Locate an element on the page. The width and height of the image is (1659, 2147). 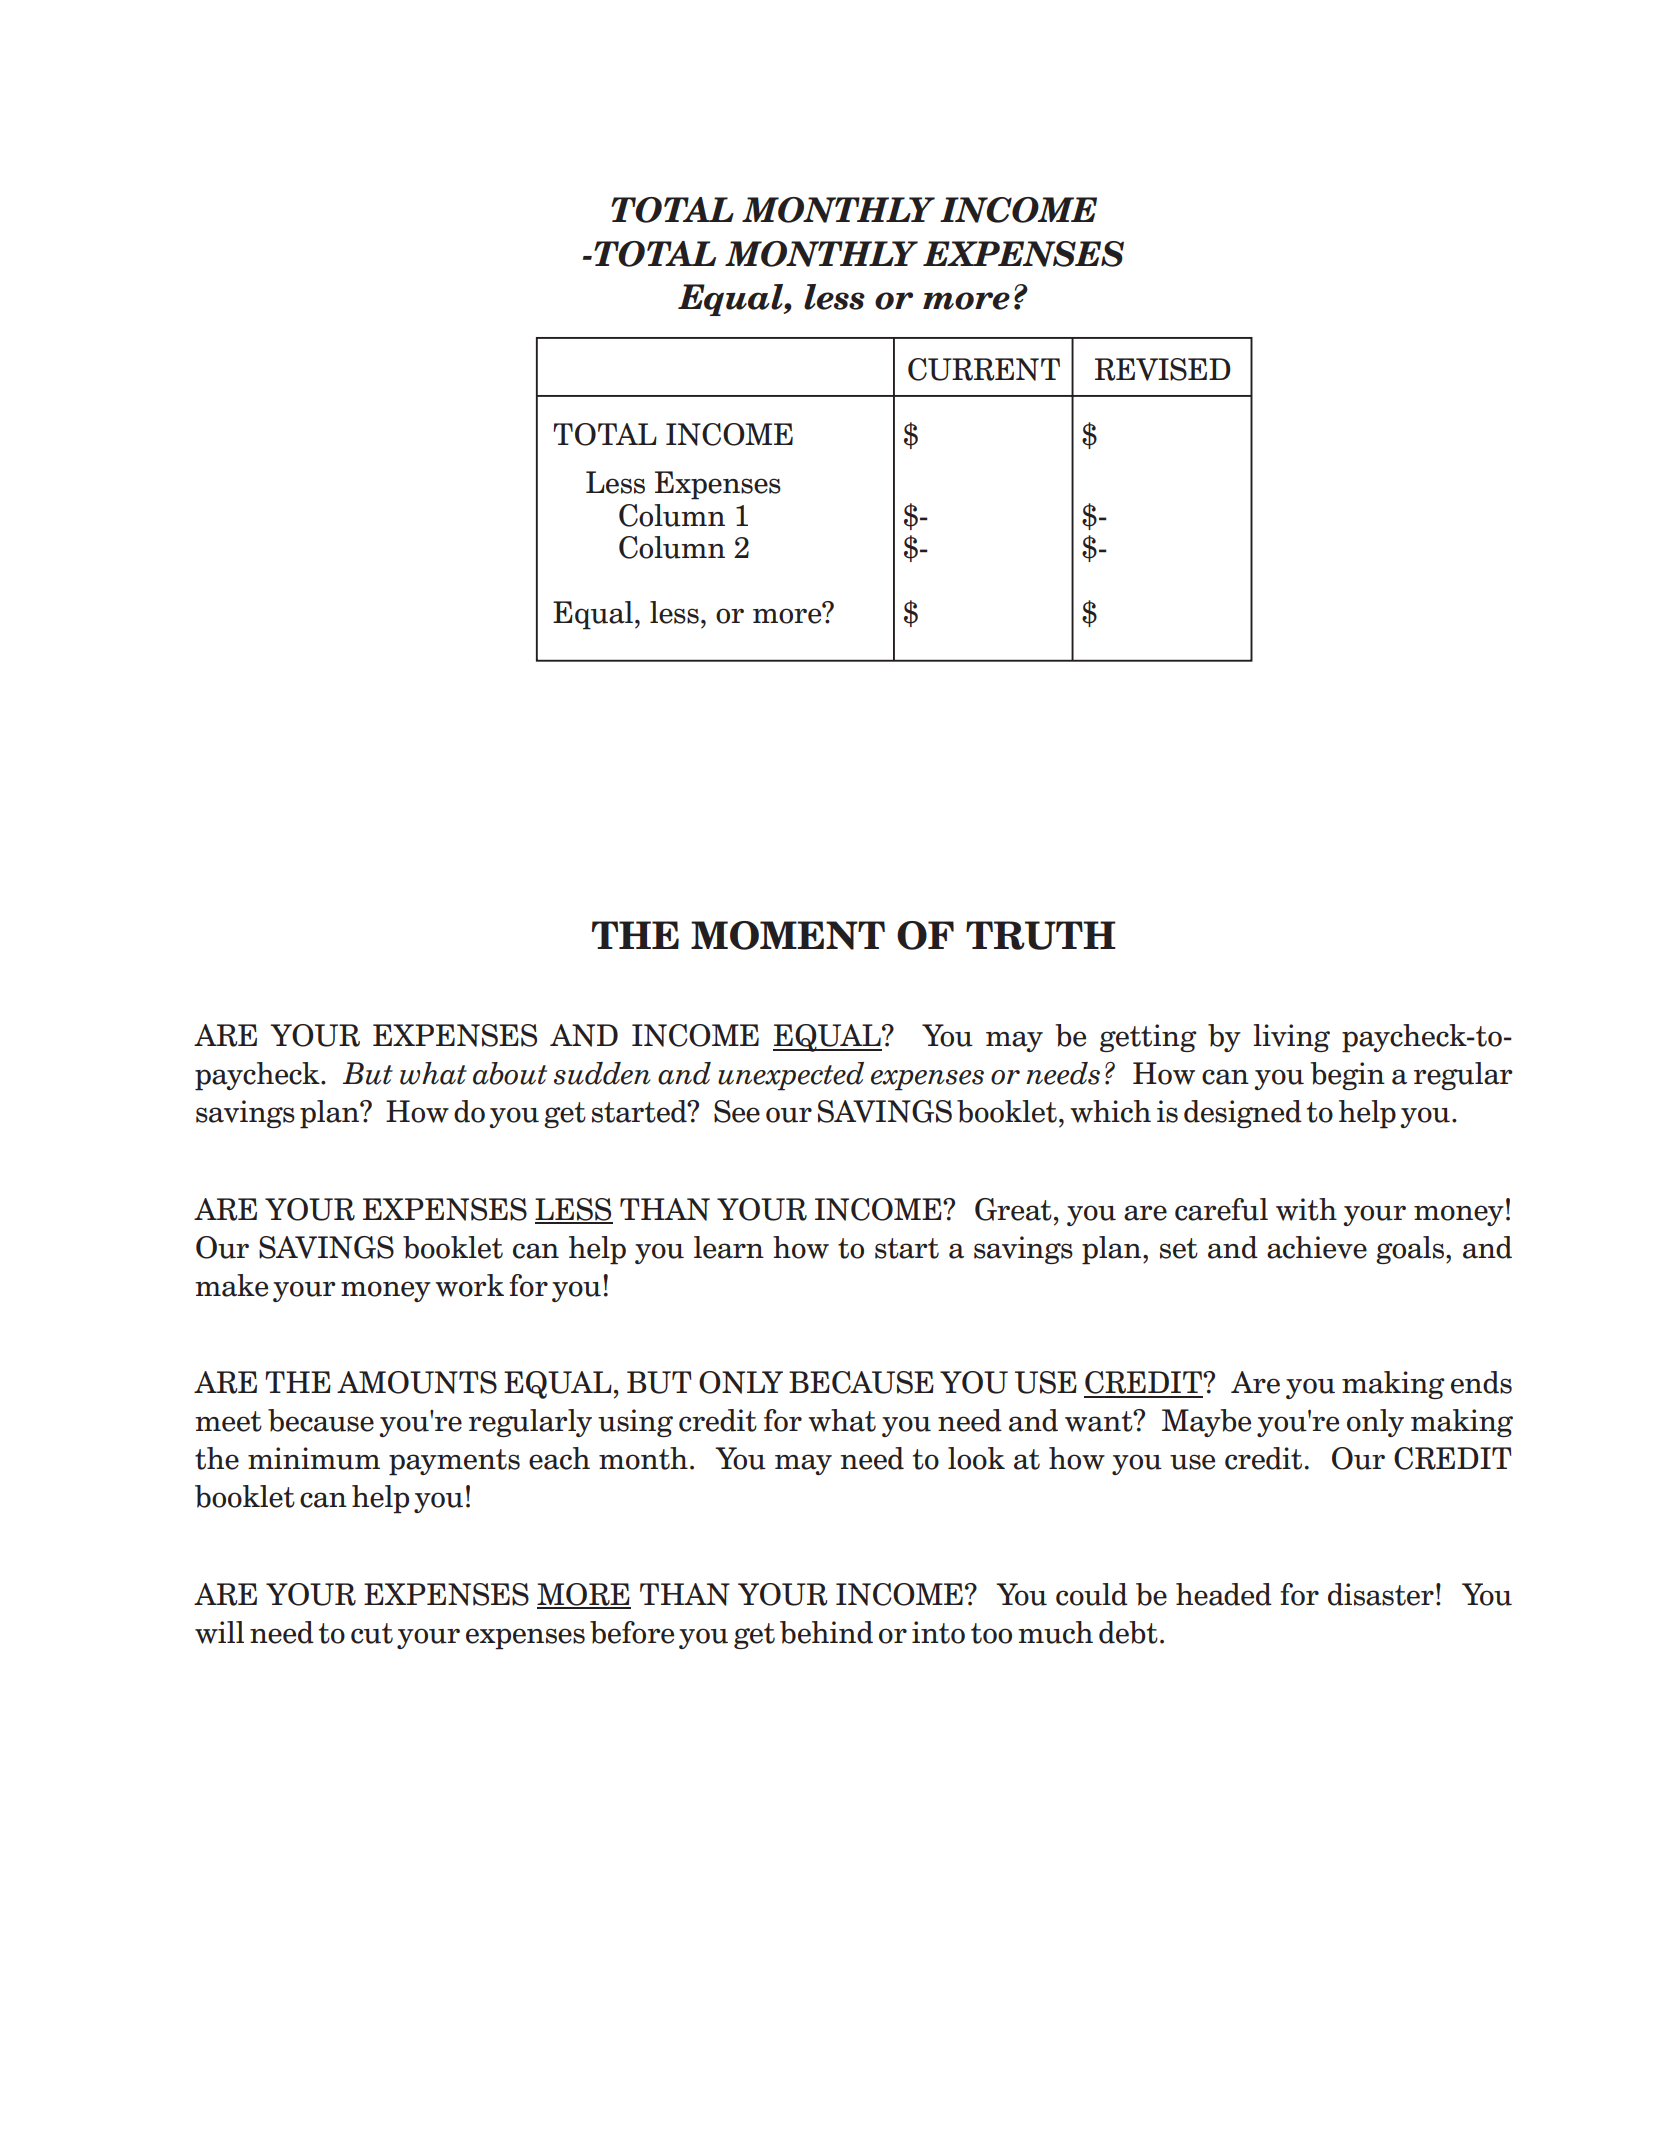
learn is located at coordinates (729, 1247).
